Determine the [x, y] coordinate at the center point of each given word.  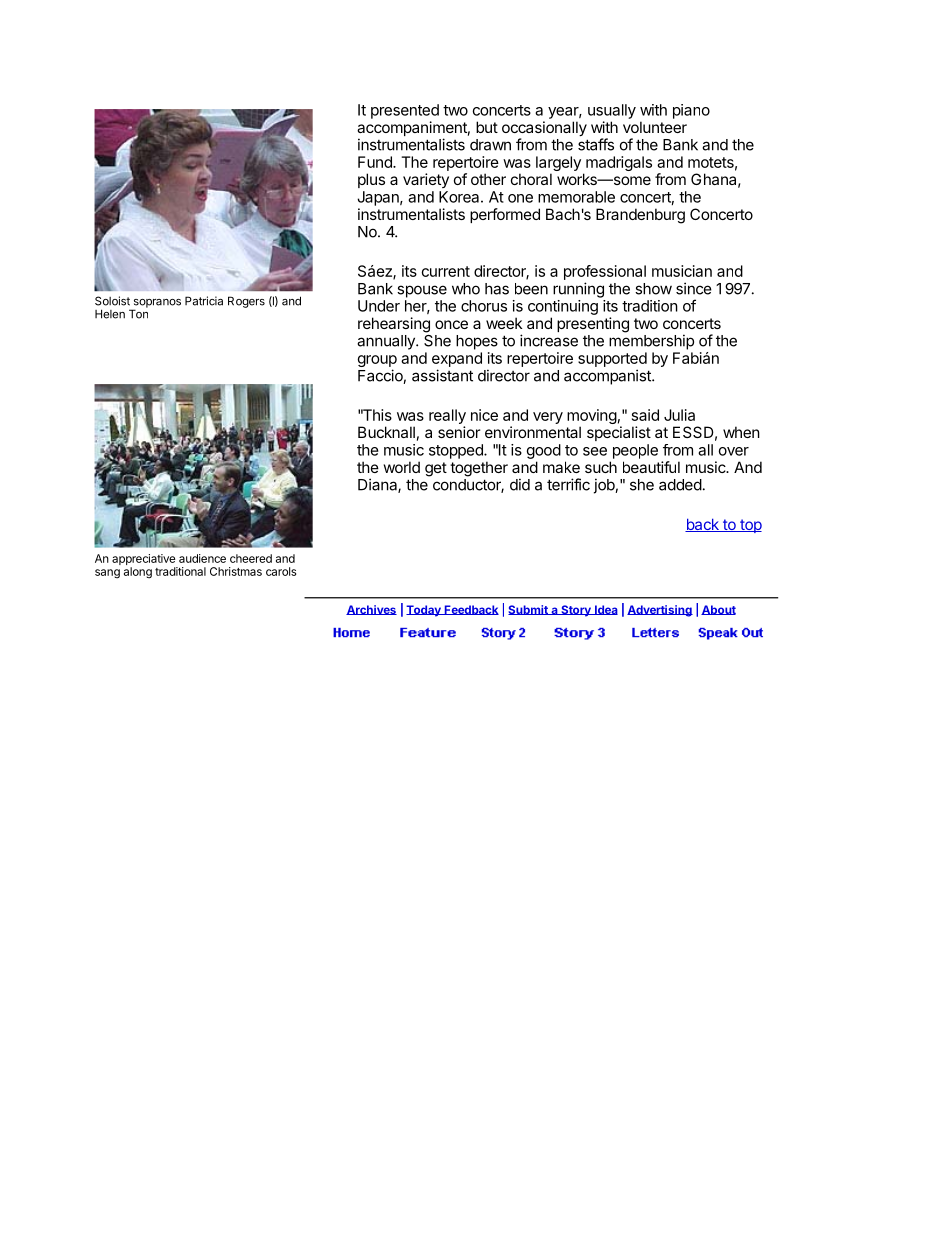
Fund [376, 162]
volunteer [655, 127]
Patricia [204, 301]
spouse [422, 291]
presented [405, 111]
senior [459, 432]
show [653, 289]
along [138, 573]
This [376, 415]
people [635, 451]
